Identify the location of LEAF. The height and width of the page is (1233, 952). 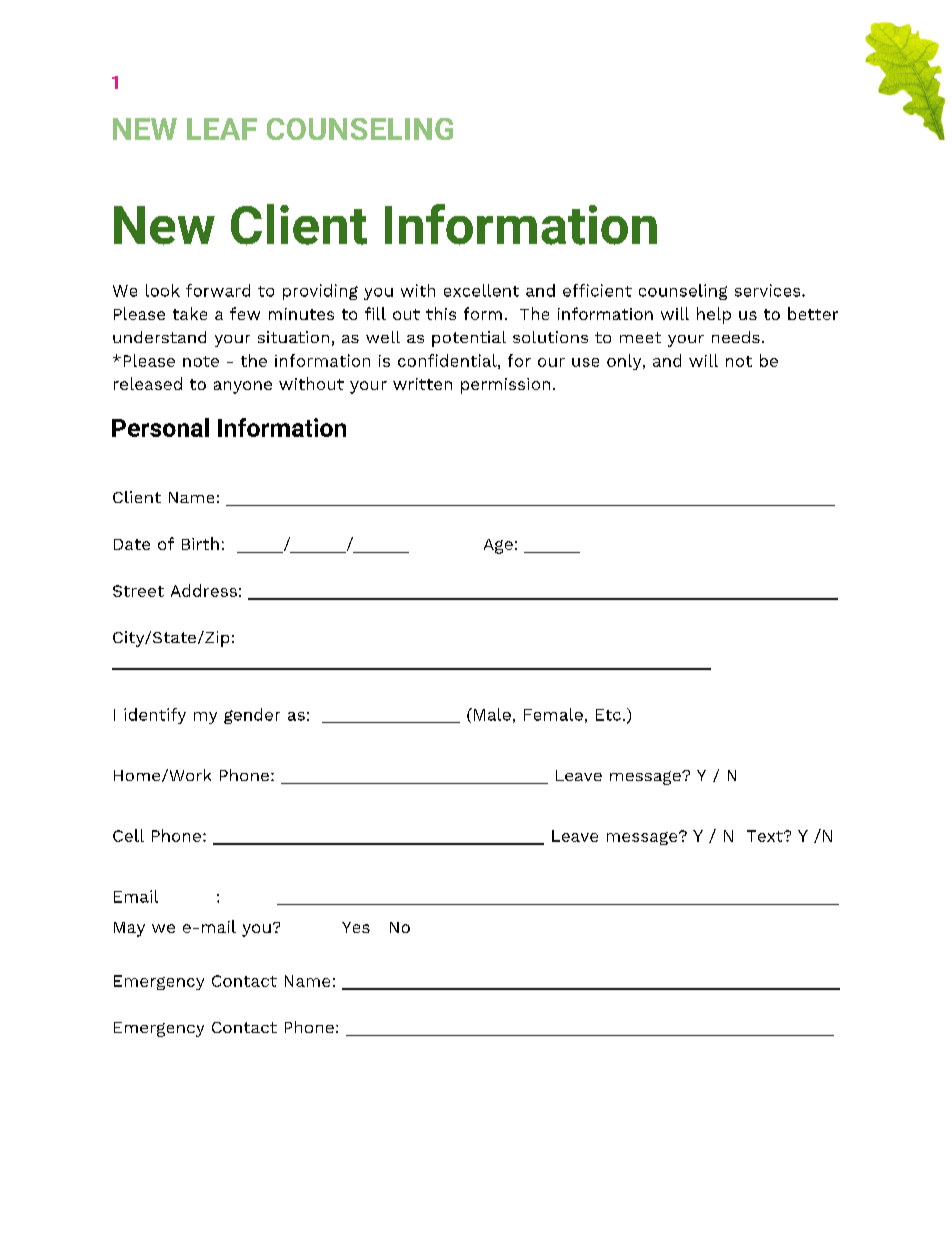
(222, 129).
